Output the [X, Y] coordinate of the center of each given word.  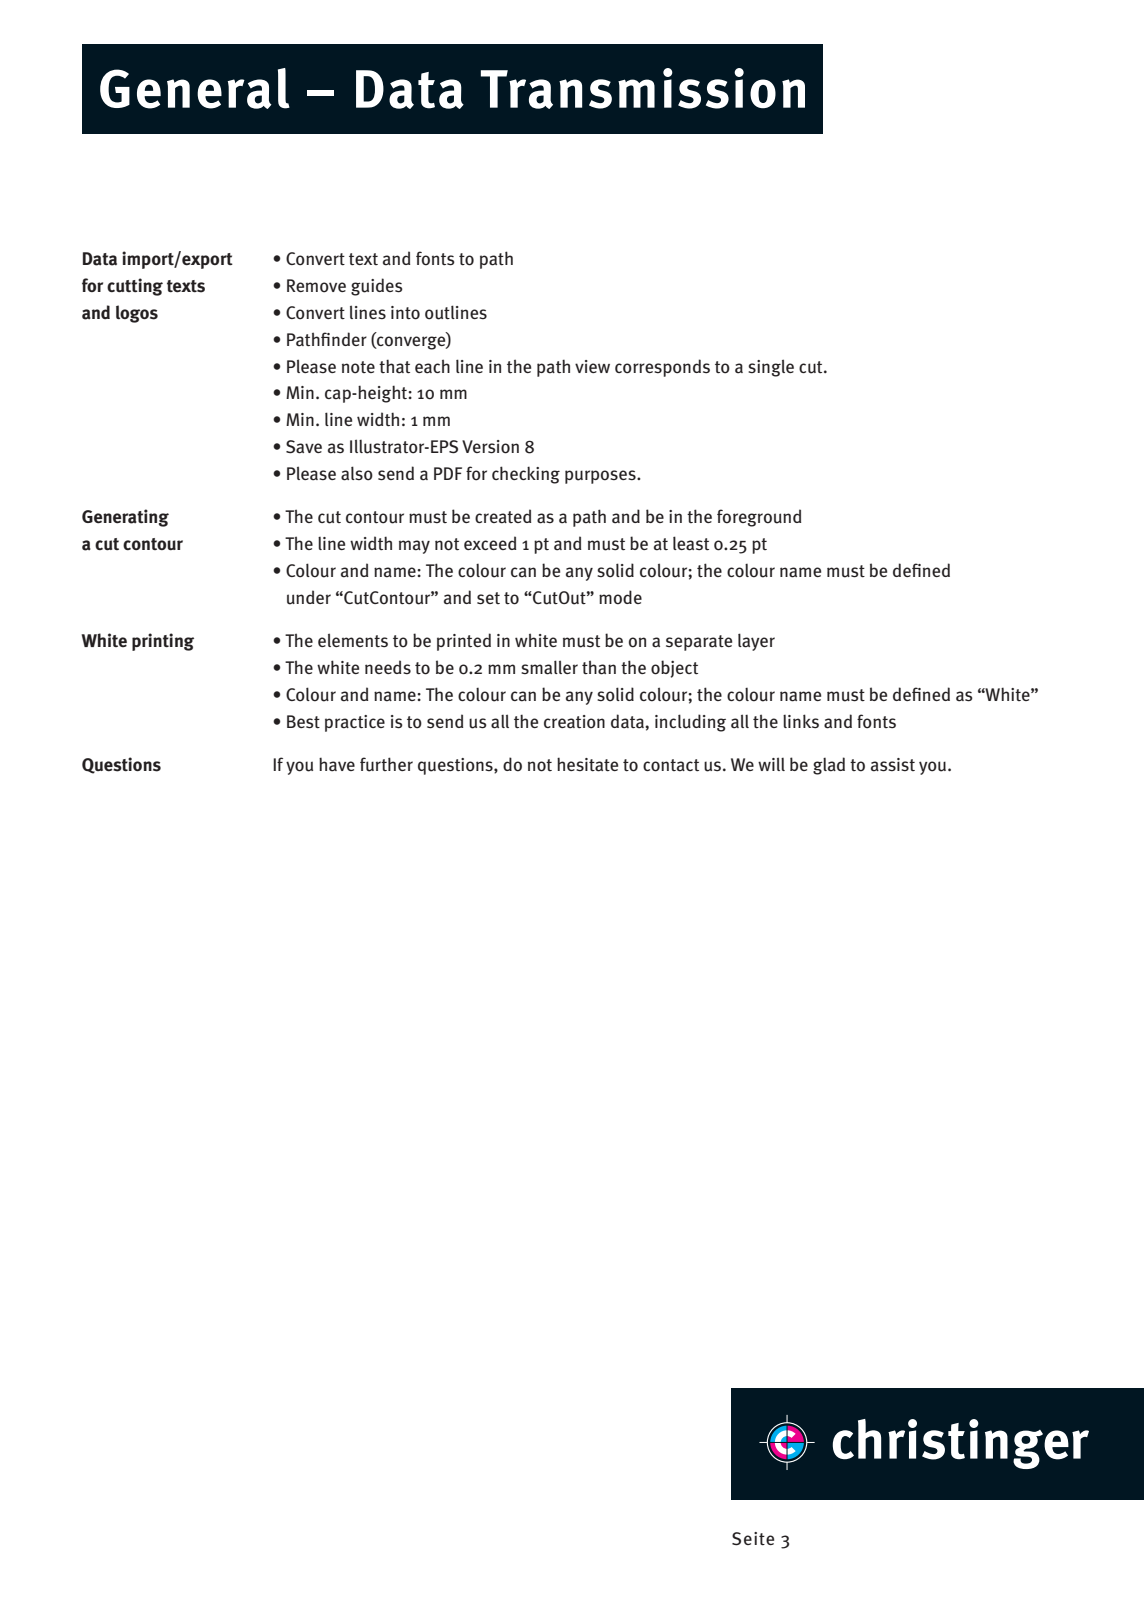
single [771, 368]
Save [304, 447]
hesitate [587, 764]
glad [829, 766]
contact [671, 765]
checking [526, 475]
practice [355, 723]
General [195, 88]
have [337, 764]
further [386, 764]
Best [303, 722]
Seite [753, 1539]
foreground [759, 518]
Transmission [643, 88]
